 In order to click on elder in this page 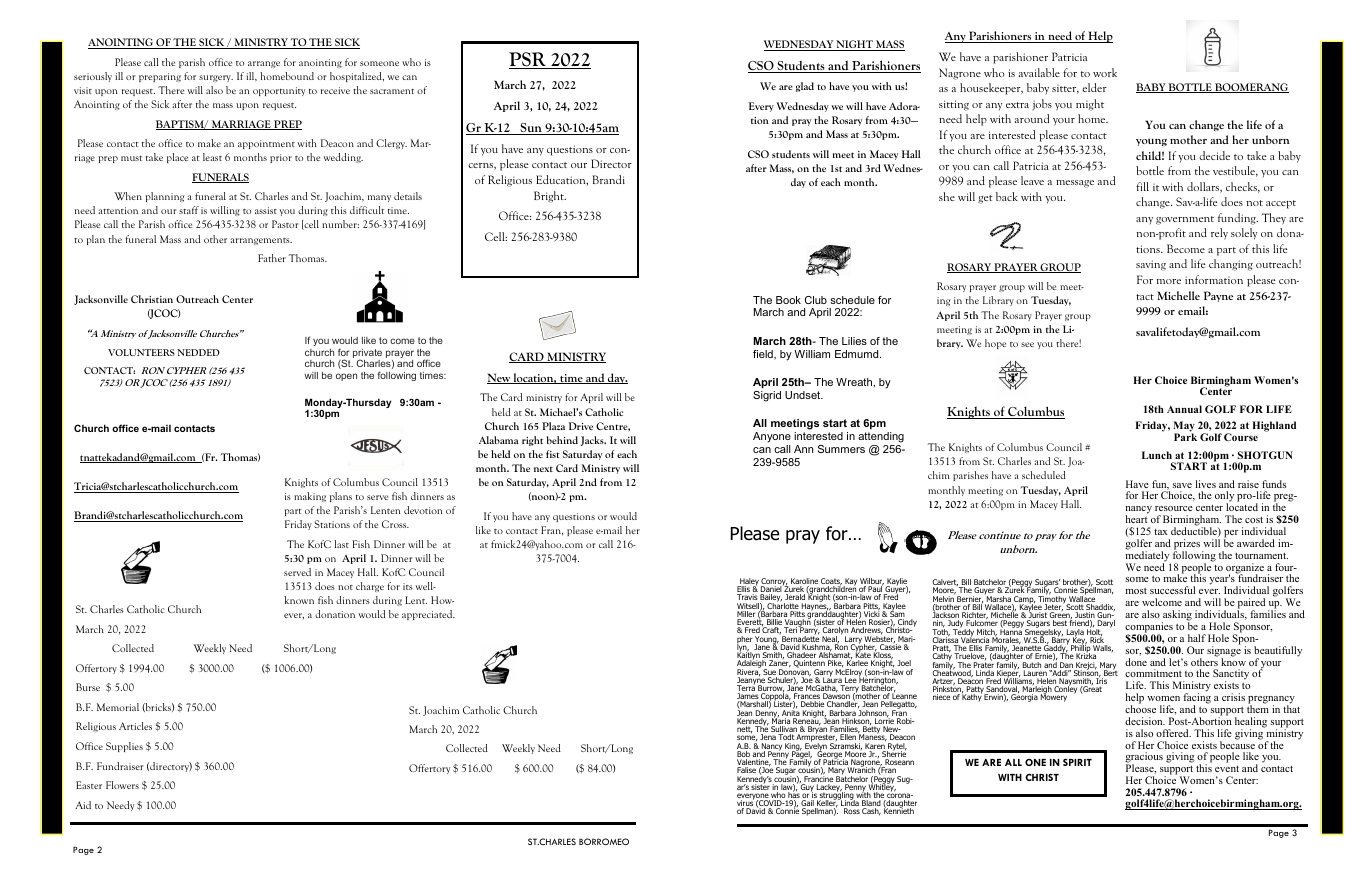, I will do `click(1094, 87)`.
